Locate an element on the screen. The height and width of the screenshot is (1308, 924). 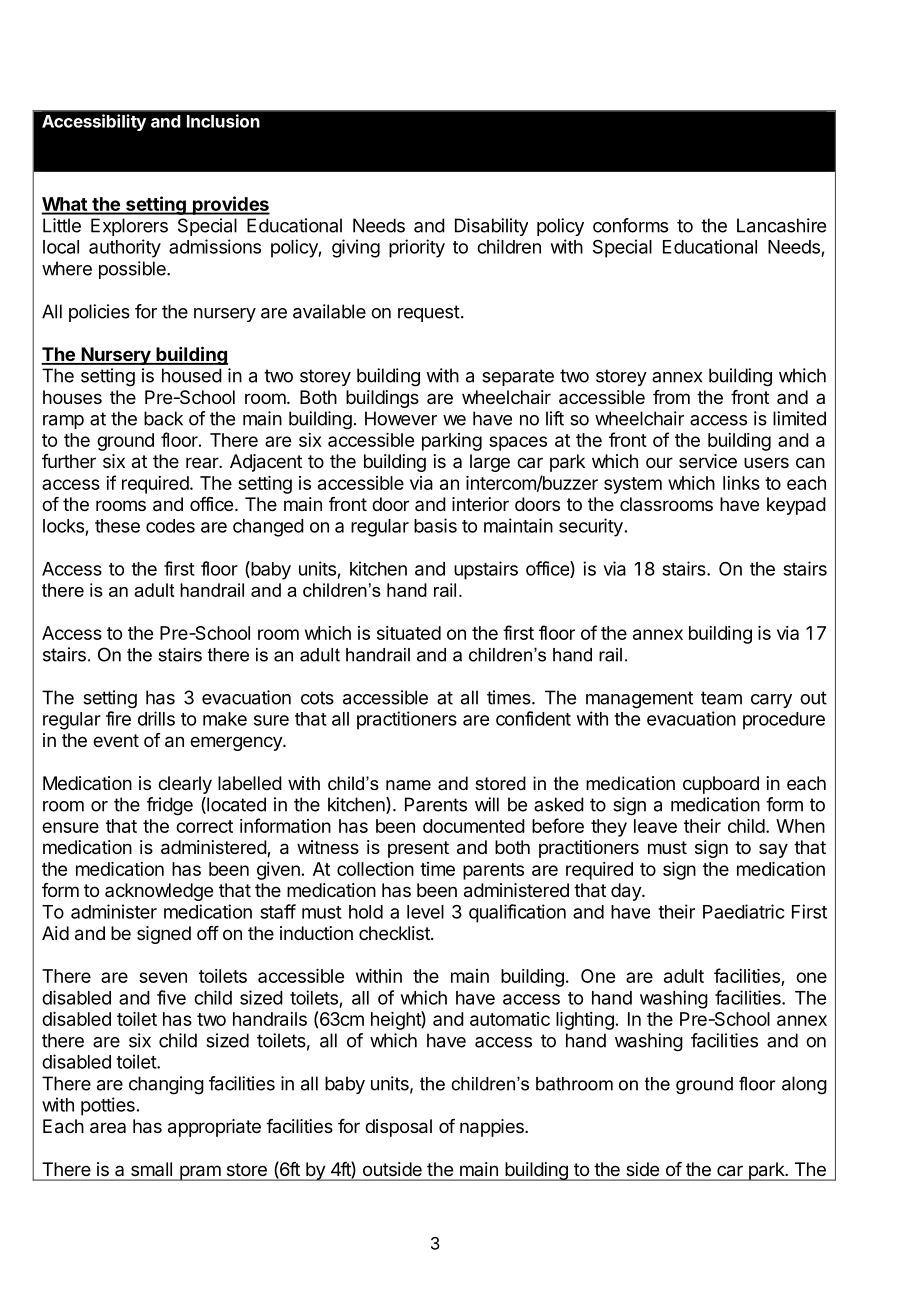
drills is located at coordinates (156, 718).
